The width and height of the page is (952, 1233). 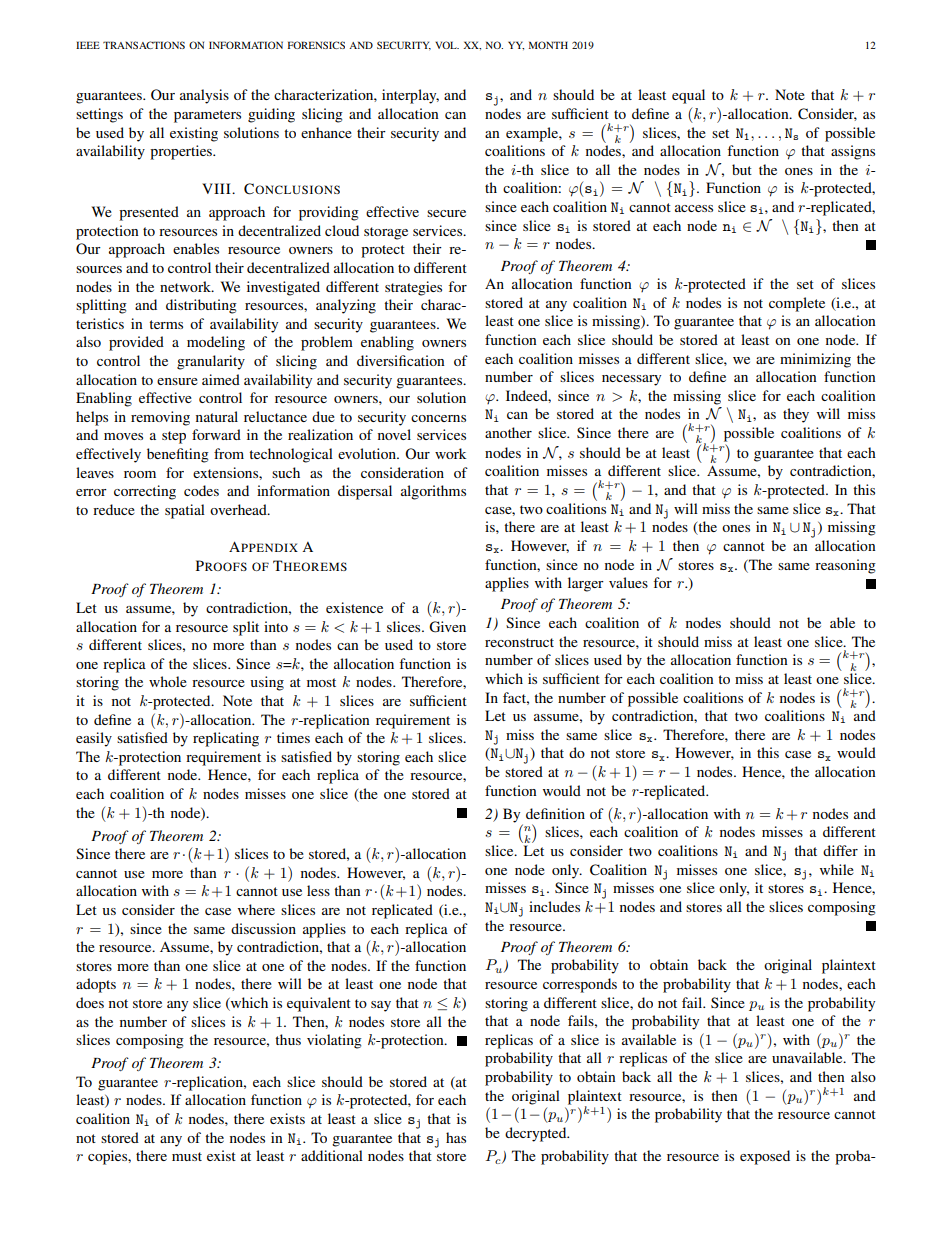 What do you see at coordinates (447, 627) in the page?
I see `Given` at bounding box center [447, 627].
